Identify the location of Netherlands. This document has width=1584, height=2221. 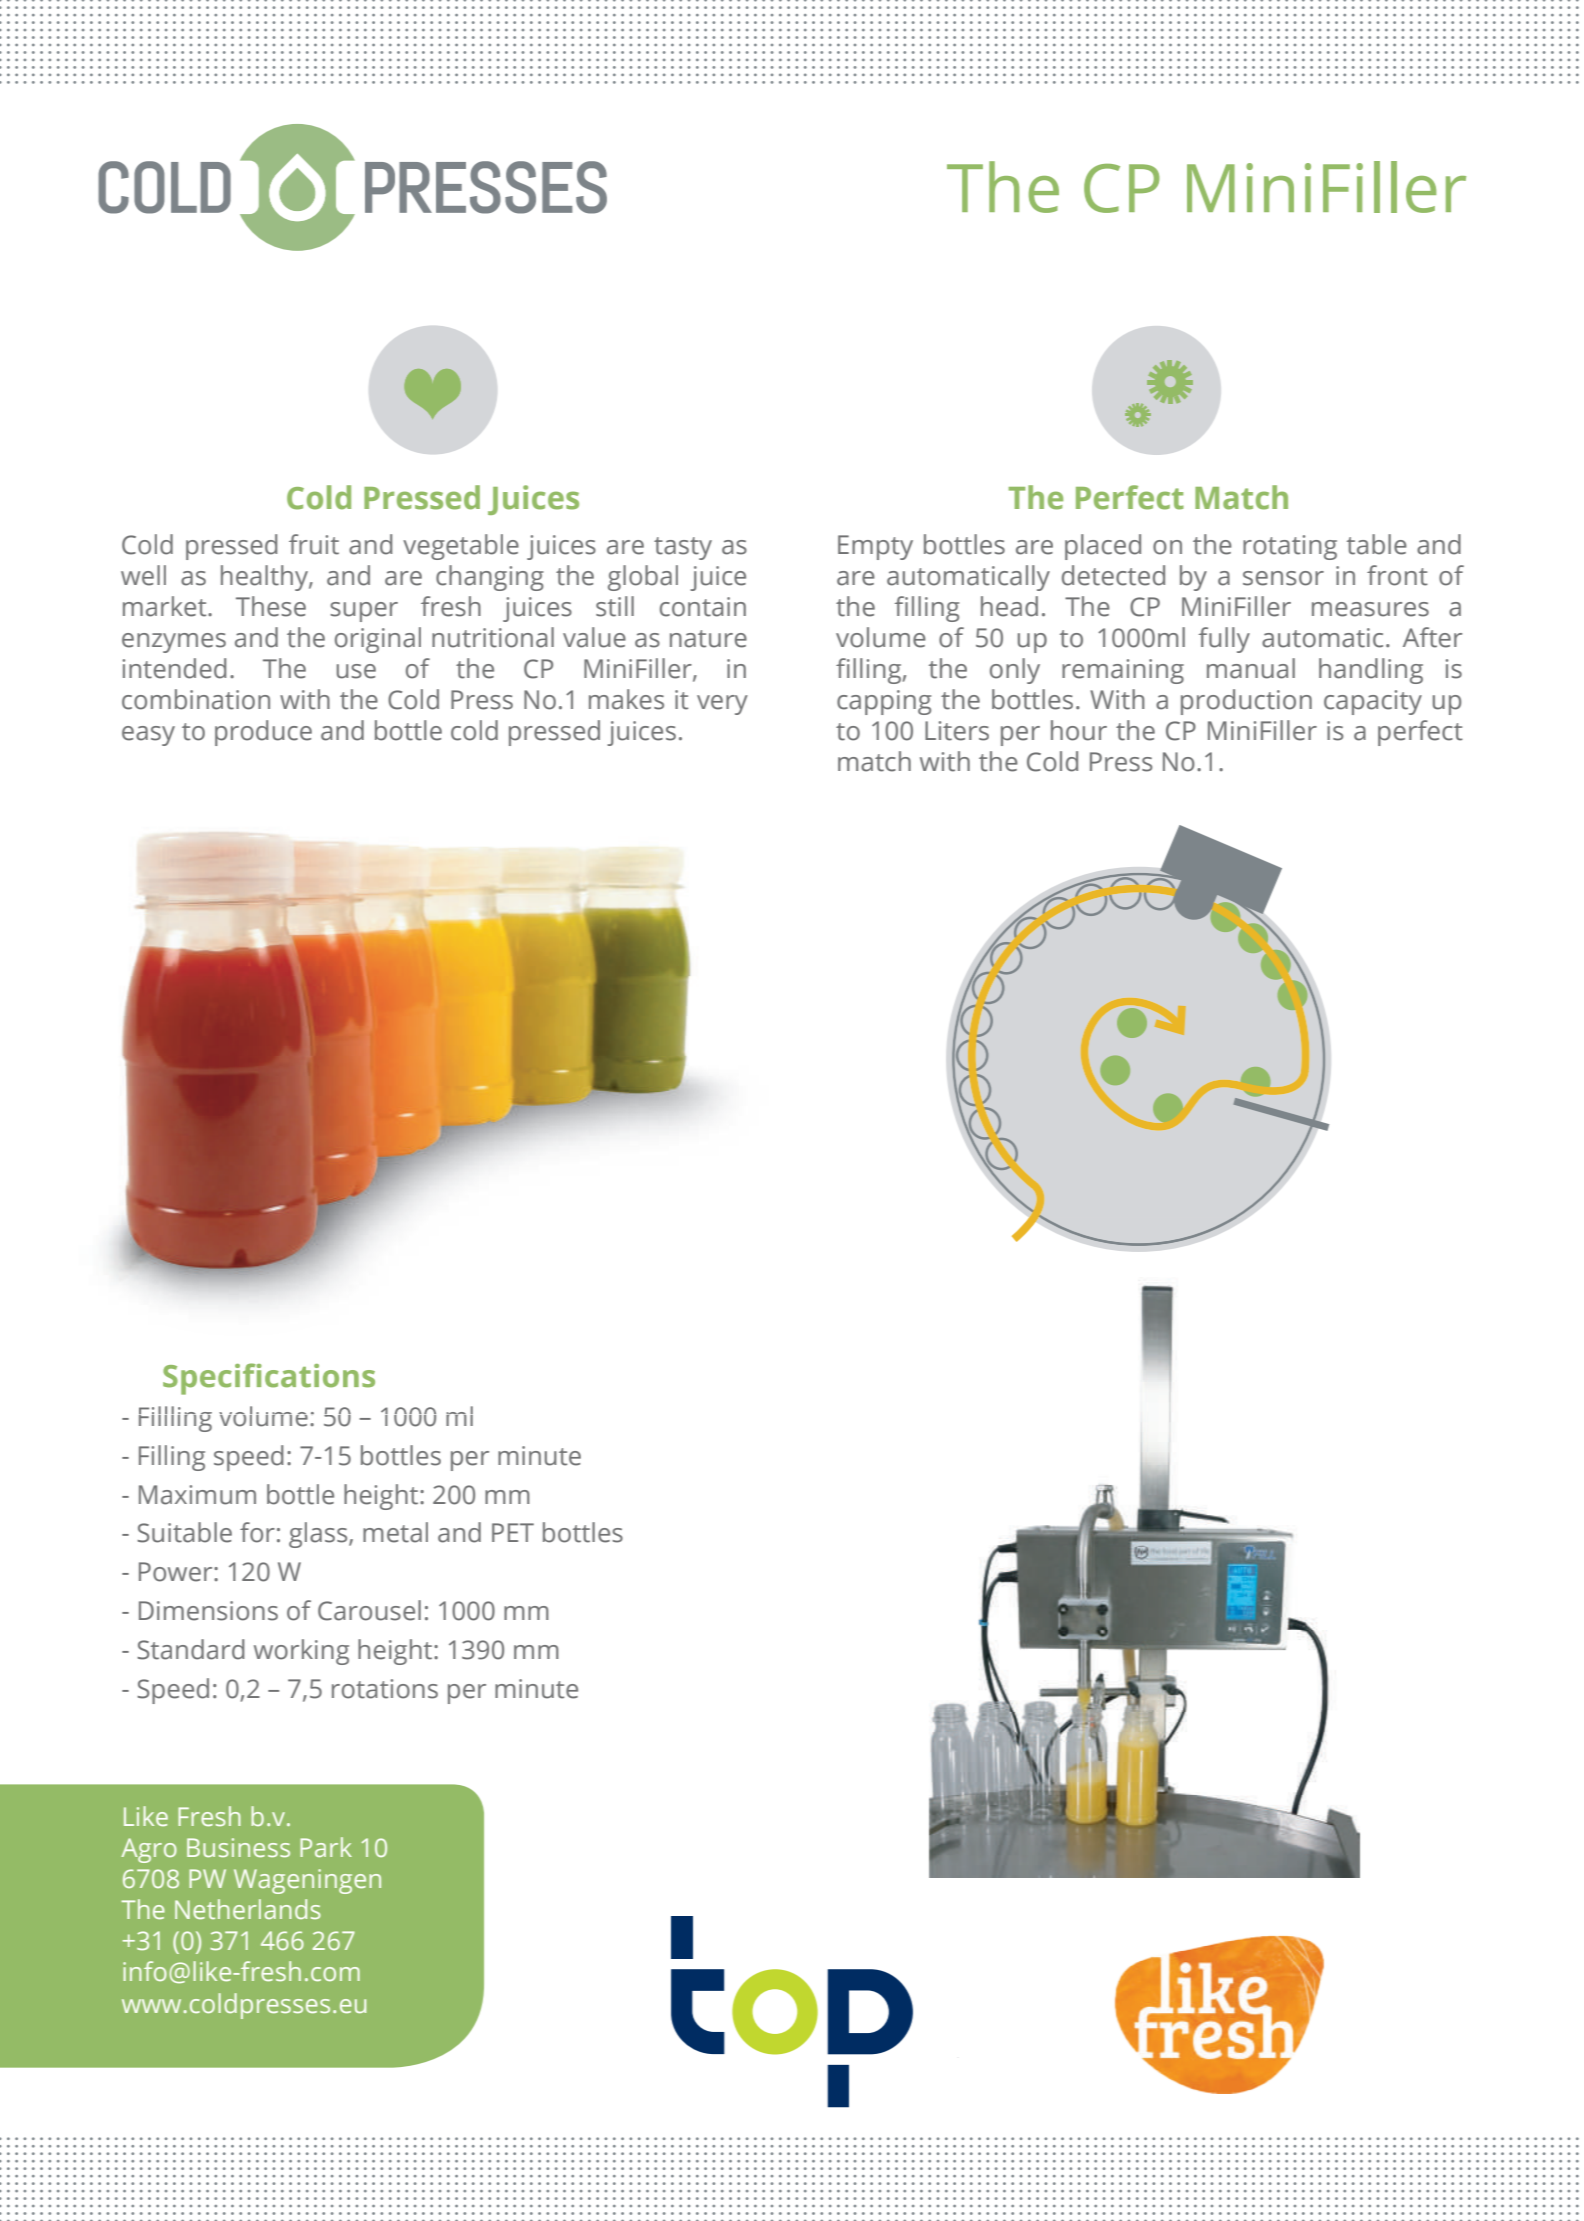
(248, 1909).
